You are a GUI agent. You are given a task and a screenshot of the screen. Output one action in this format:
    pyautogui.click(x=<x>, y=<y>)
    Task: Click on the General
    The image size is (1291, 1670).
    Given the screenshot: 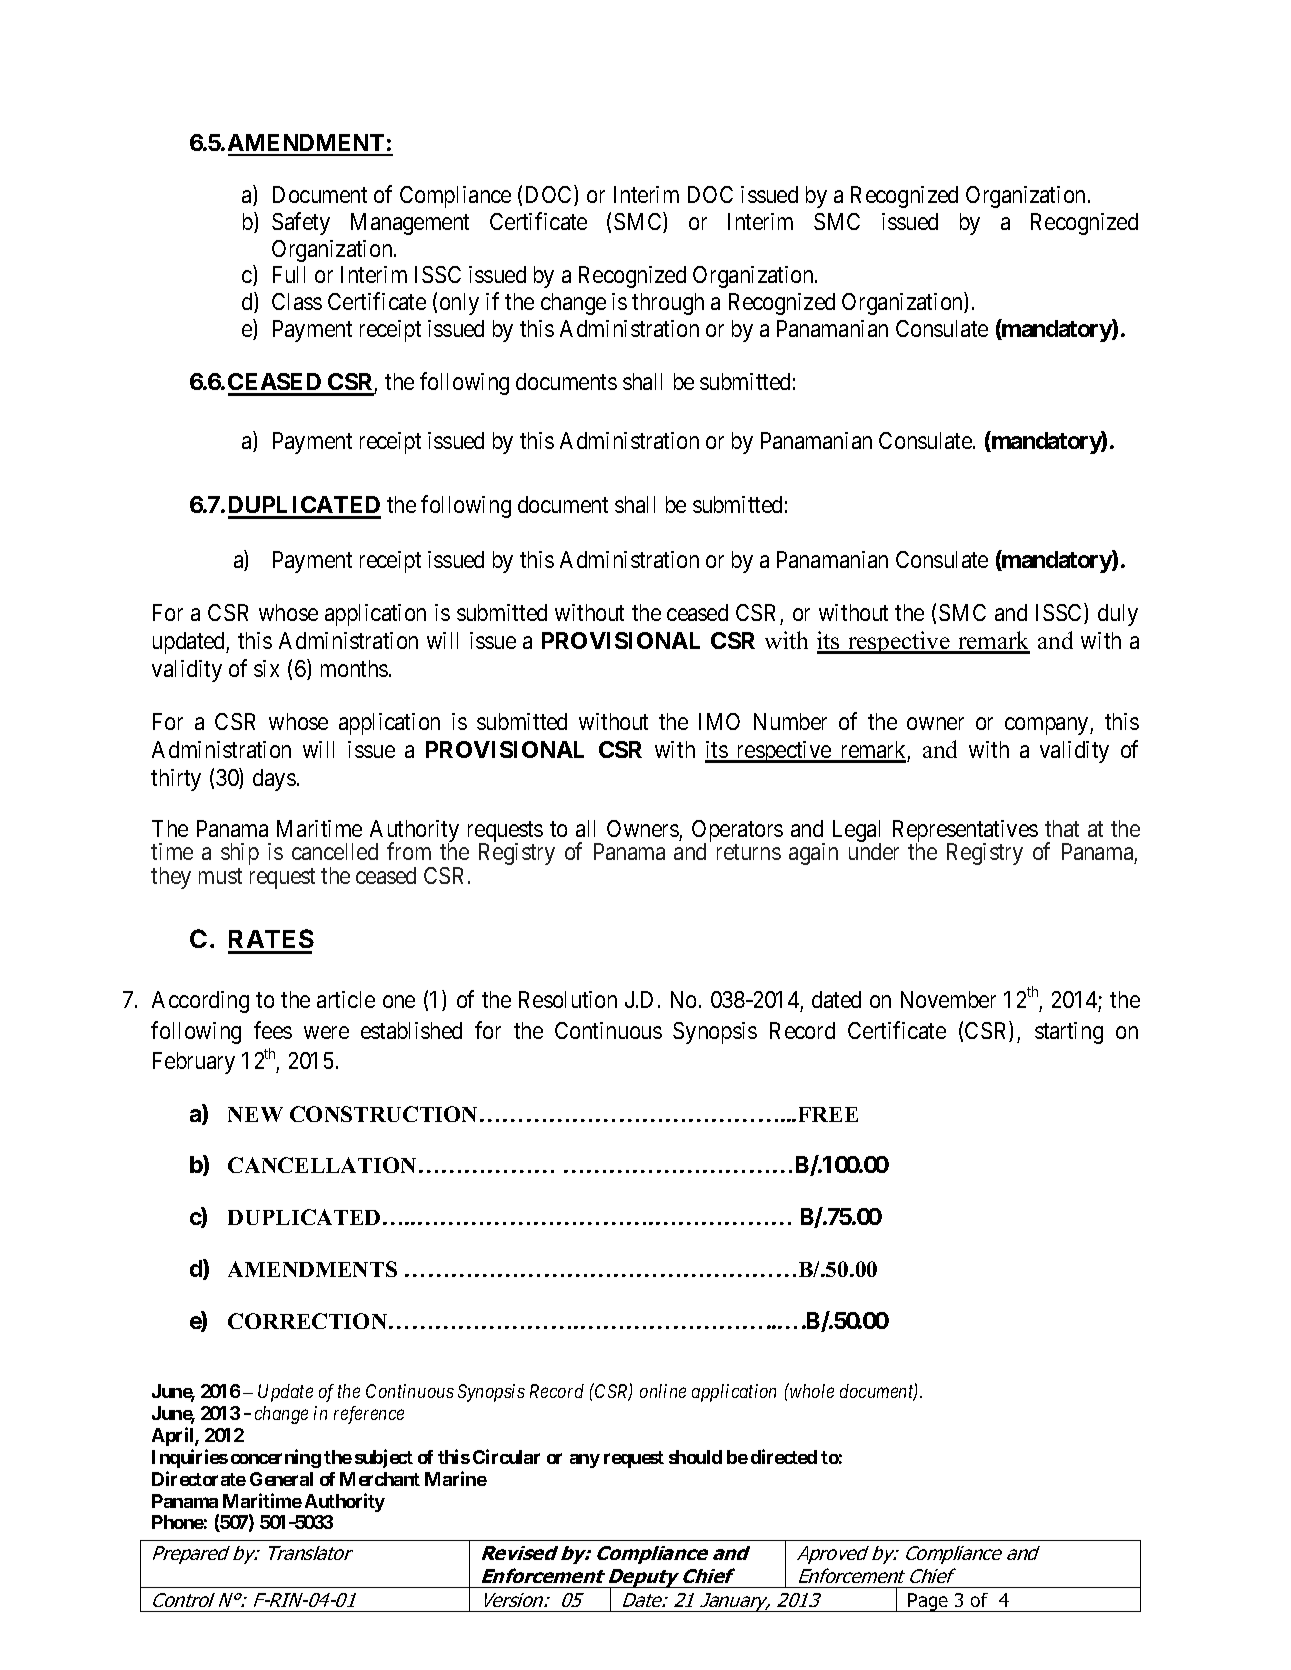 What is the action you would take?
    pyautogui.click(x=281, y=1479)
